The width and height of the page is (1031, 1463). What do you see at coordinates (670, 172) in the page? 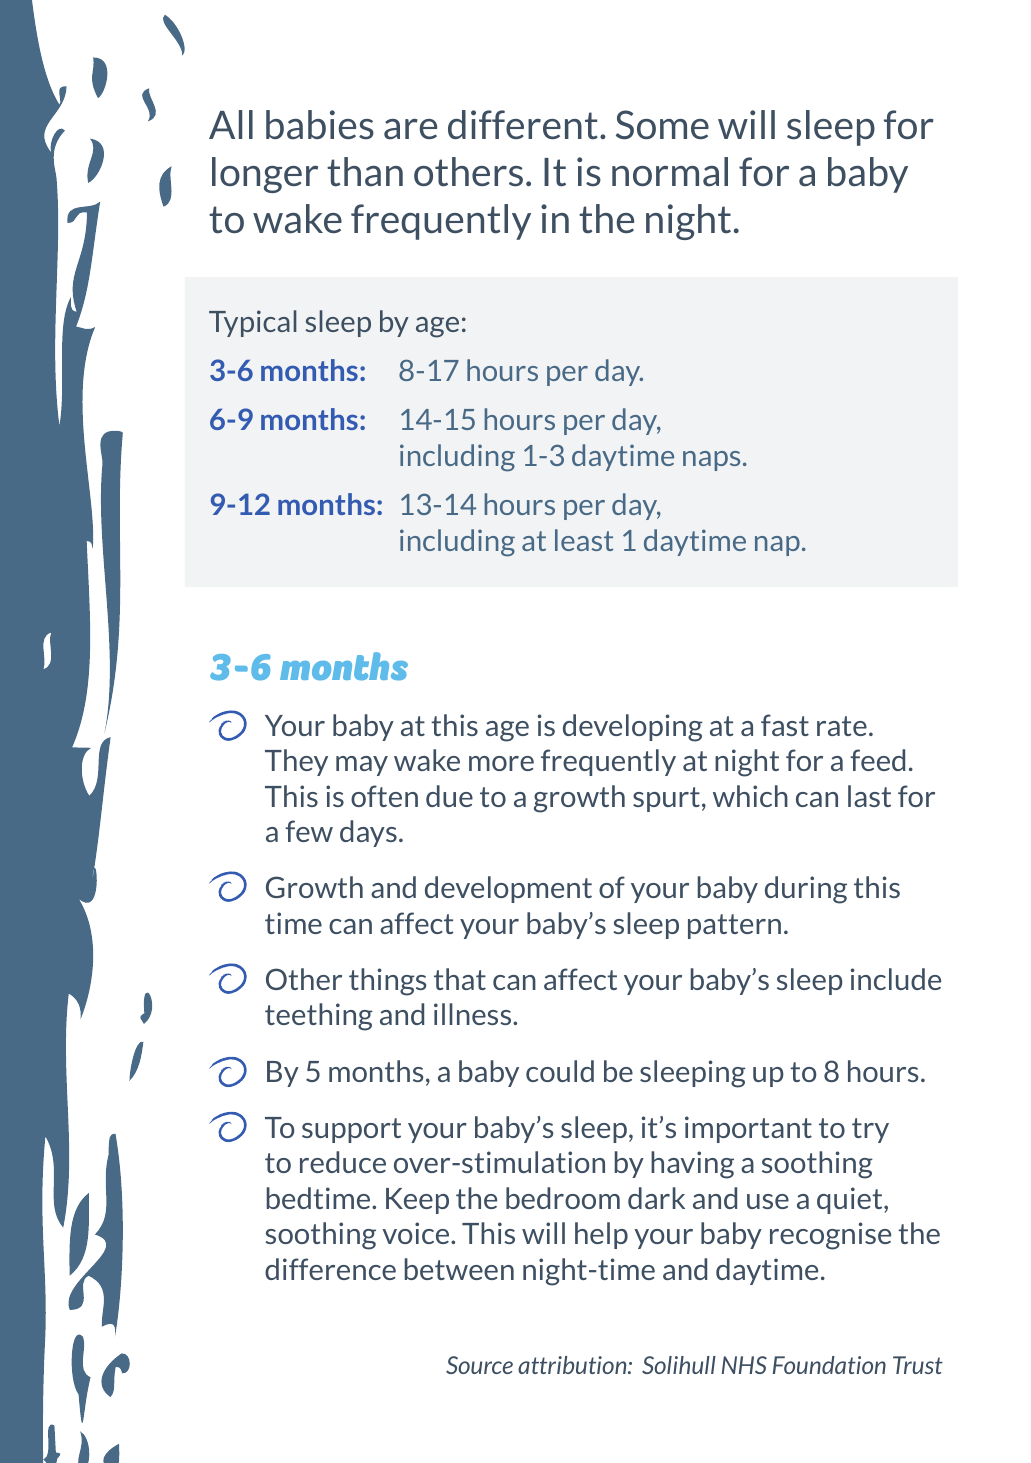
I see `normal` at bounding box center [670, 172].
